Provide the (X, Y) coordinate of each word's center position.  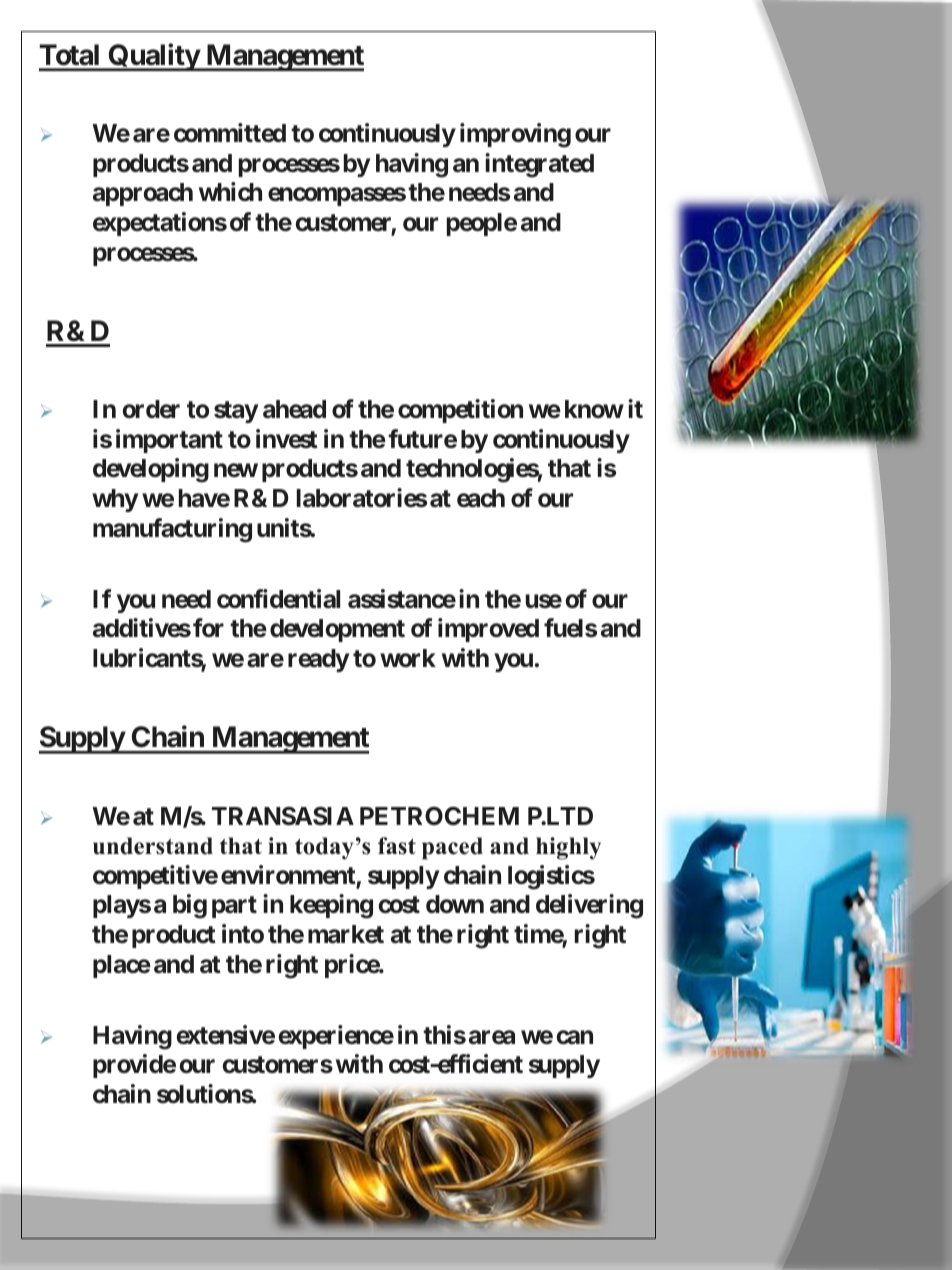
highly (568, 848)
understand (153, 846)
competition (460, 411)
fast (397, 846)
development (337, 630)
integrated (539, 165)
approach (143, 194)
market (346, 934)
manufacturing (172, 530)
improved (488, 630)
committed (230, 133)
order (151, 409)
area (492, 1037)
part (234, 907)
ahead (294, 409)
